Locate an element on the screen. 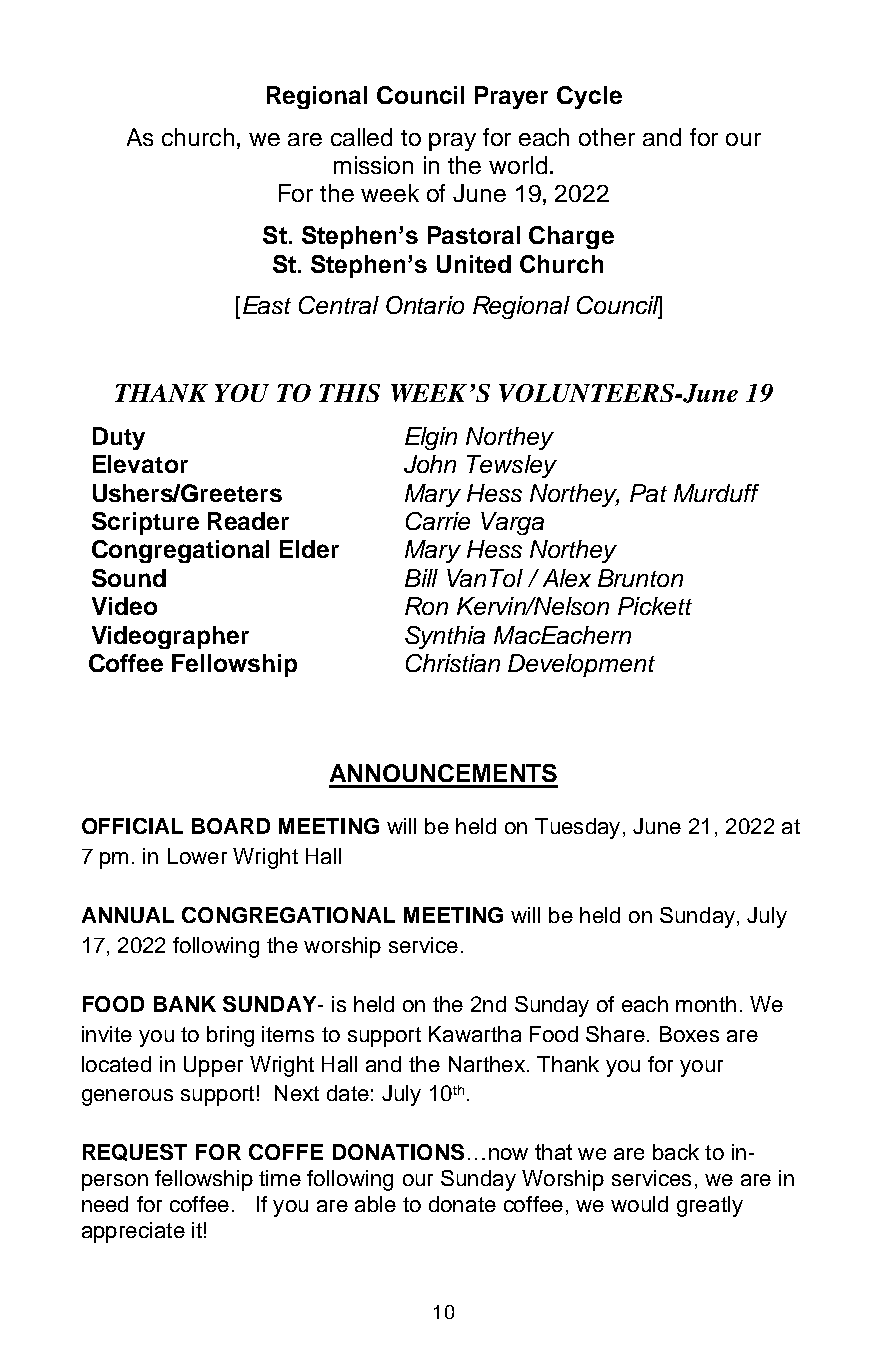 Image resolution: width=887 pixels, height=1372 pixels. called is located at coordinates (361, 137).
